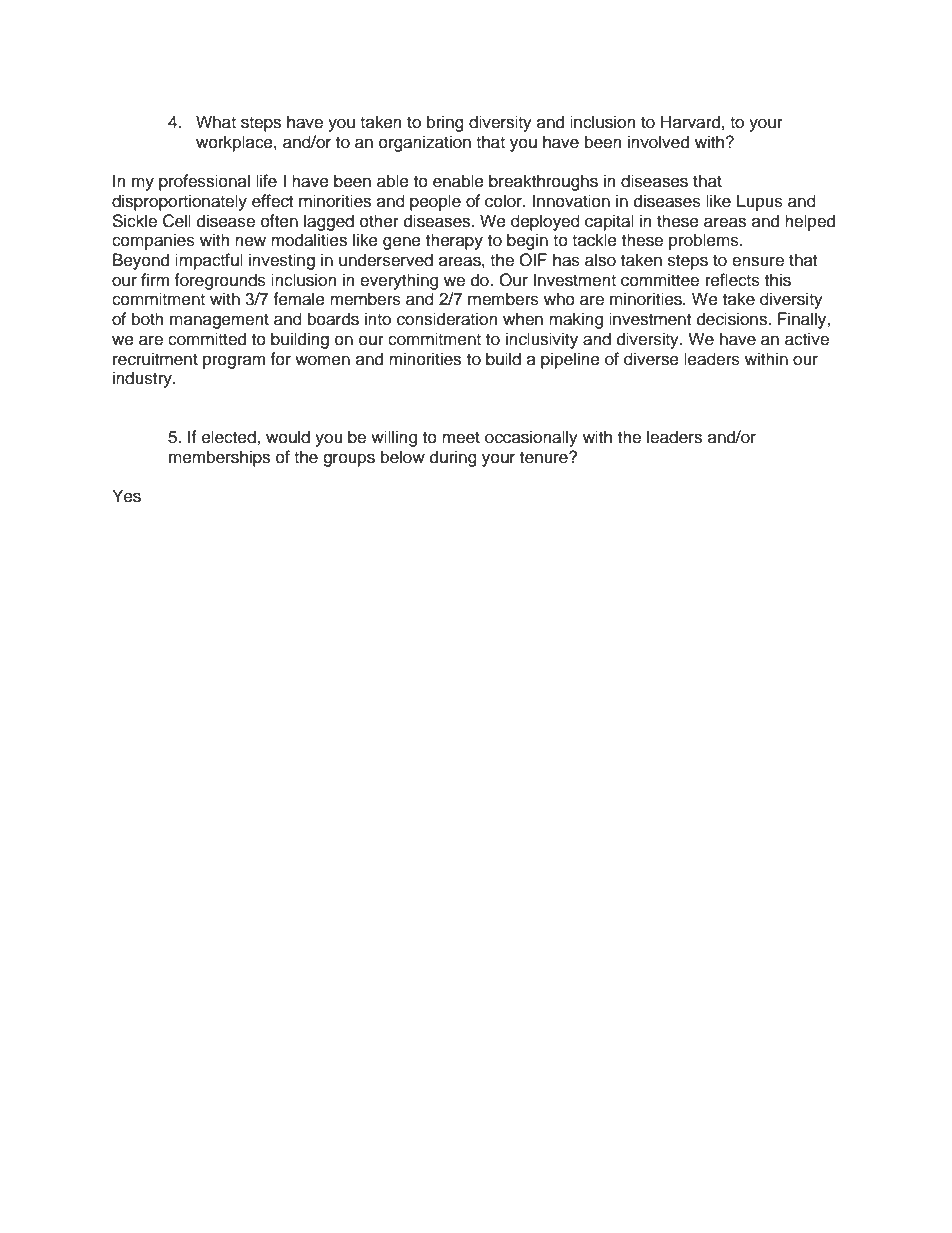 The image size is (952, 1233). What do you see at coordinates (447, 319) in the screenshot?
I see `consideration` at bounding box center [447, 319].
